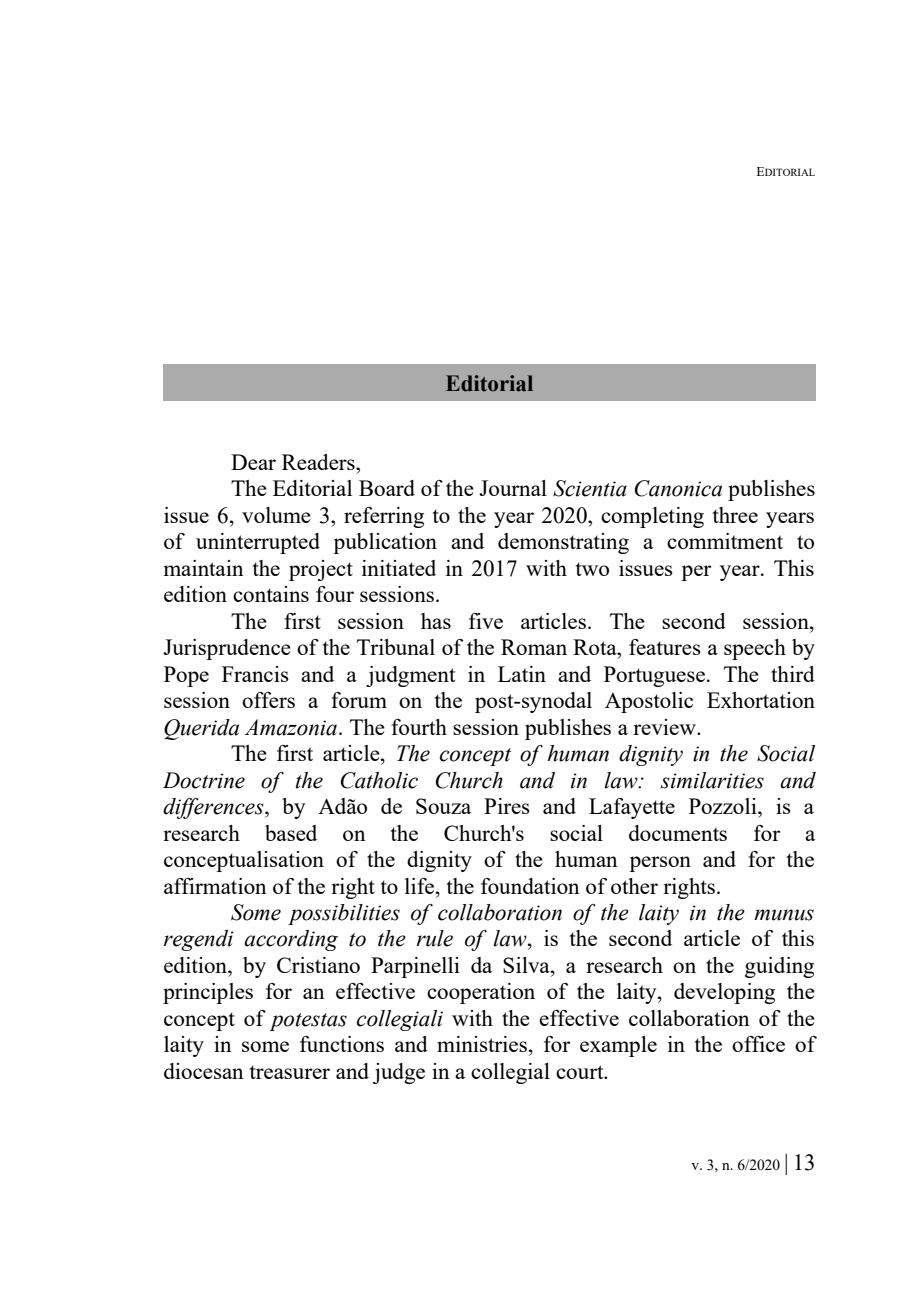 The height and width of the screenshot is (1305, 924). What do you see at coordinates (253, 462) in the screenshot?
I see `Dear` at bounding box center [253, 462].
